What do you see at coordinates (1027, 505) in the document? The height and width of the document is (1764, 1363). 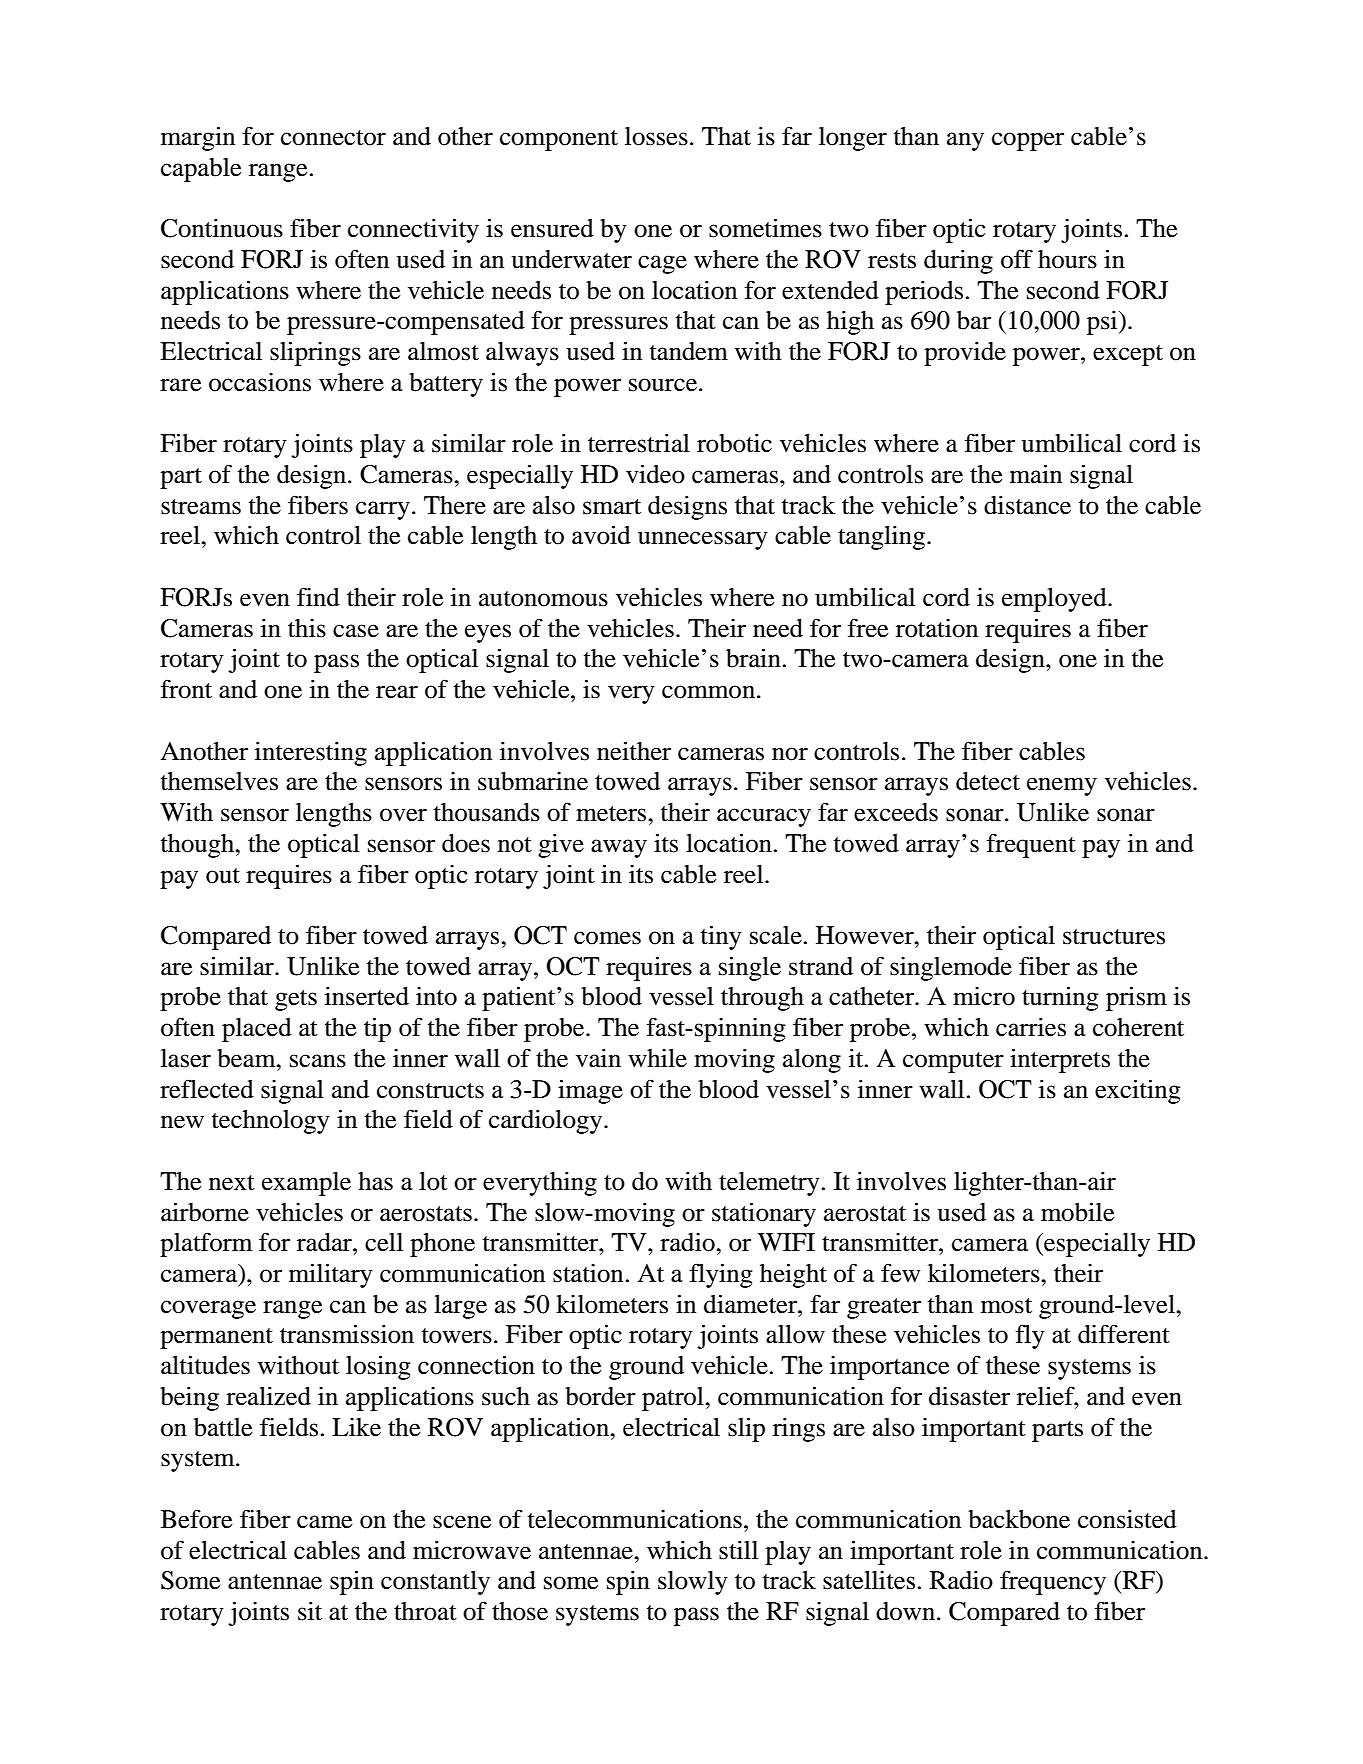 I see `distance` at bounding box center [1027, 505].
